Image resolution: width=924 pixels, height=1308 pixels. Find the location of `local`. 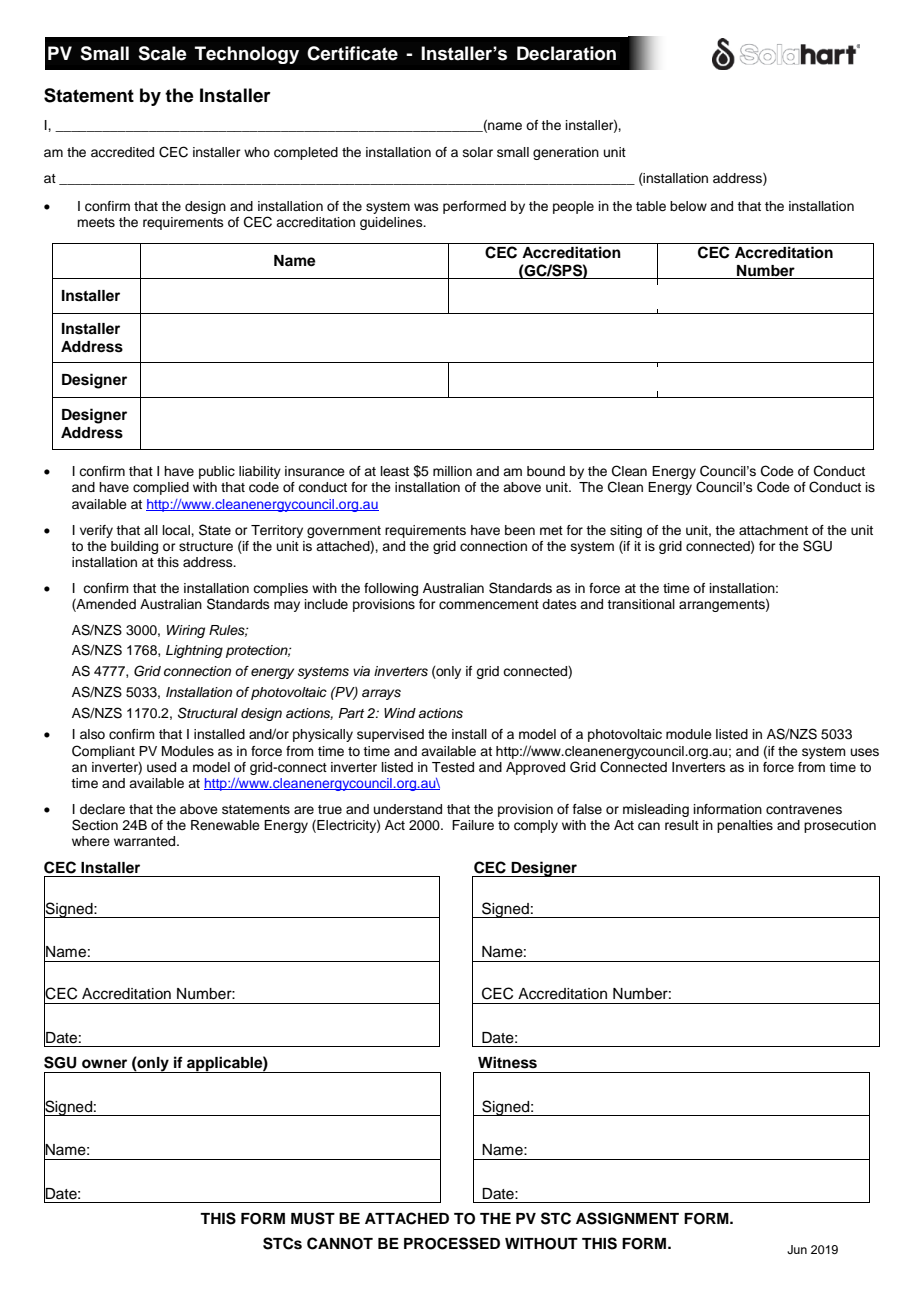

local is located at coordinates (177, 530).
